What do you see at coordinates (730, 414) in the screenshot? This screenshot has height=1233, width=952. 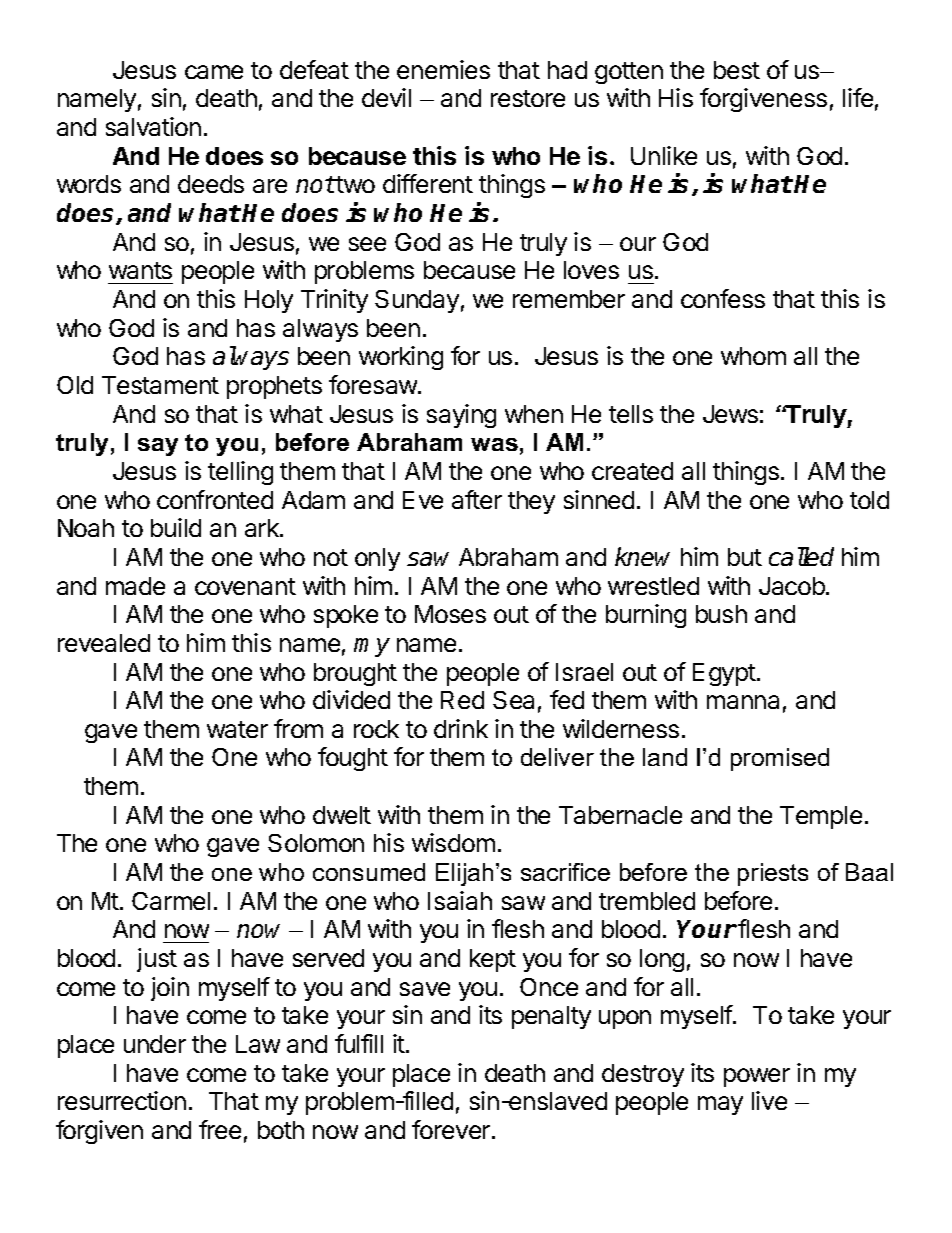 I see `Jews` at bounding box center [730, 414].
